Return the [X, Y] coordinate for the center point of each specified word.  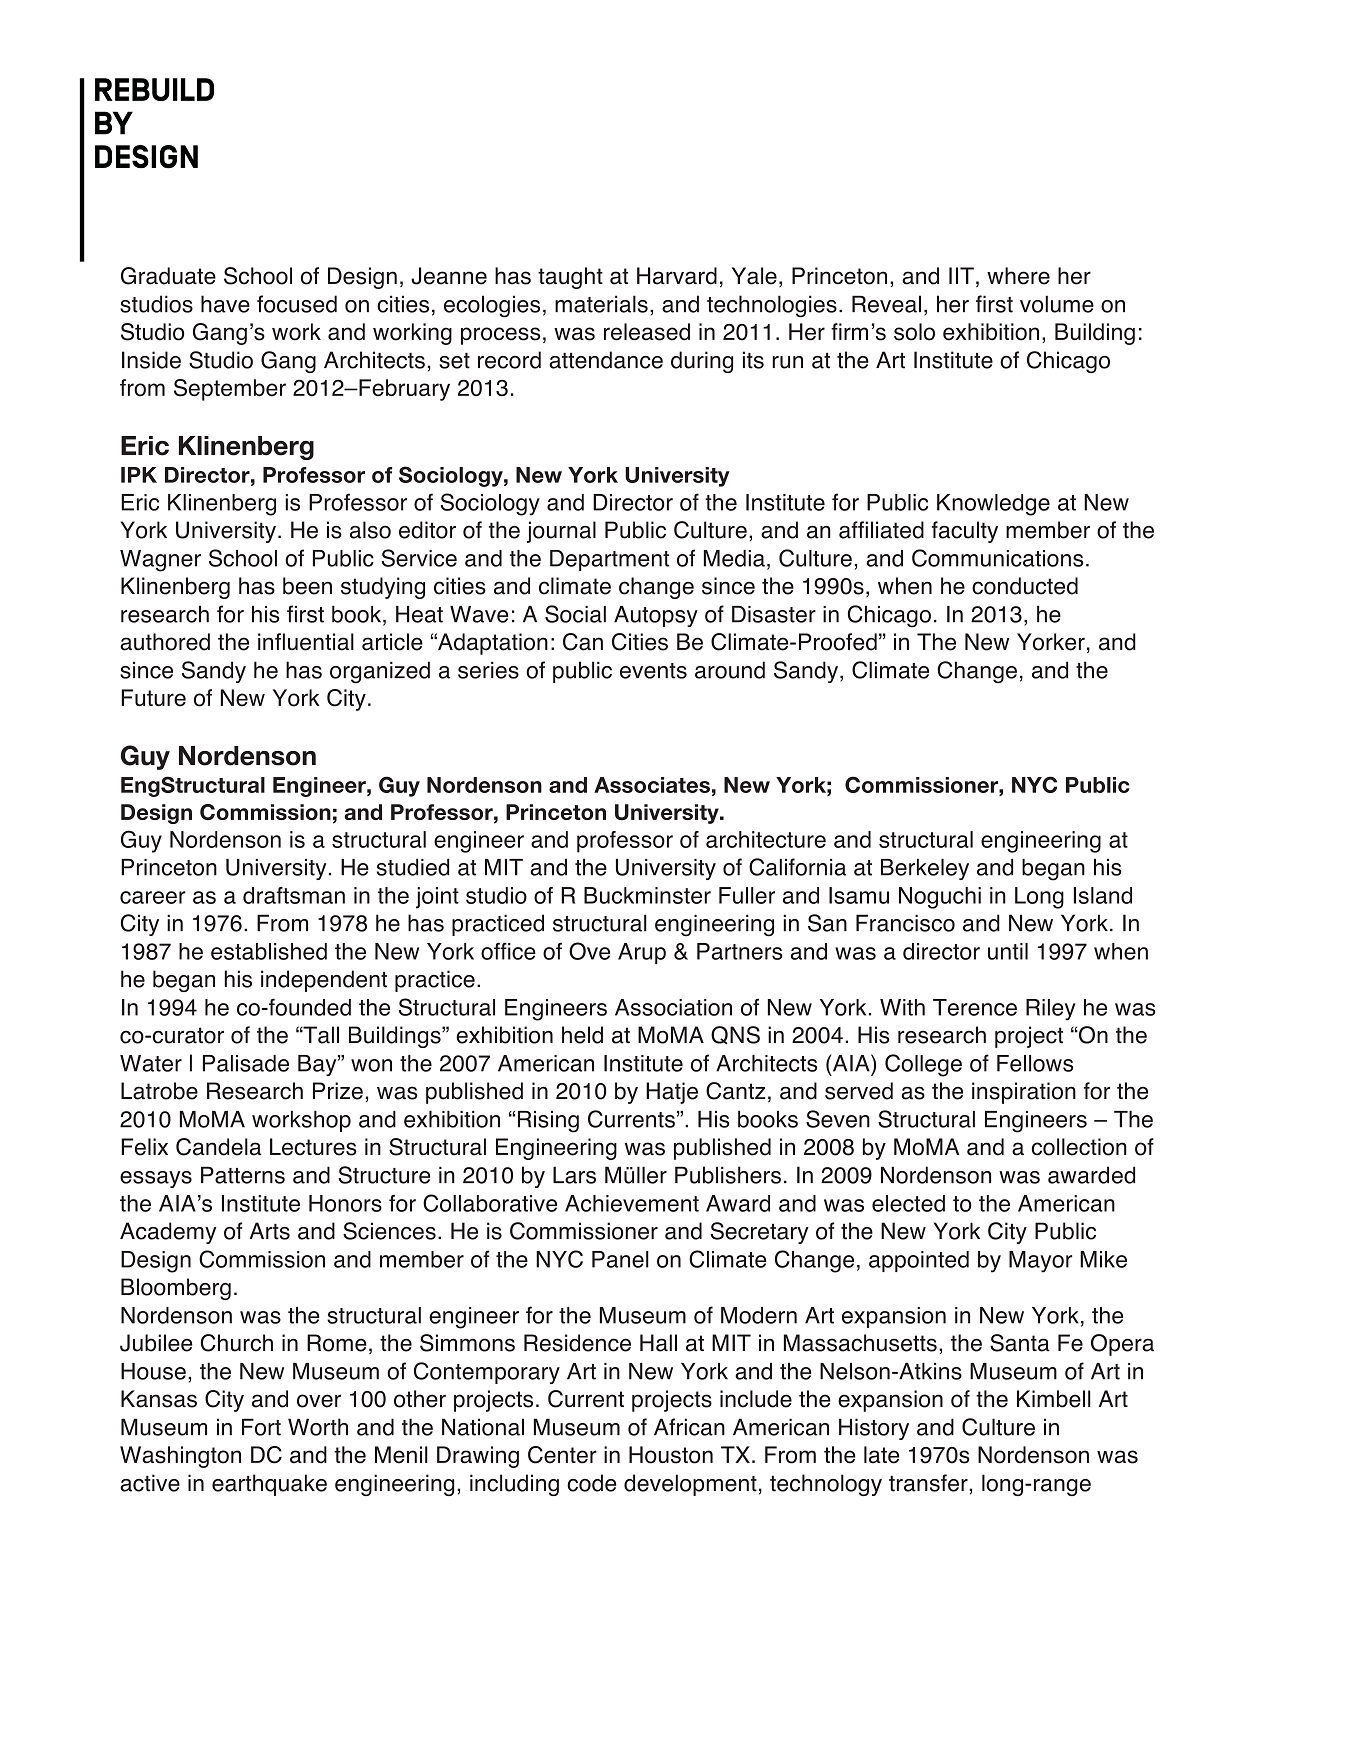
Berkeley [925, 869]
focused [297, 304]
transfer [929, 1483]
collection [1079, 1147]
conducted [1025, 586]
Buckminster [647, 895]
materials [601, 304]
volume [1057, 304]
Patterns [243, 1175]
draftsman [294, 895]
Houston [671, 1455]
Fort [261, 1427]
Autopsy [656, 616]
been [307, 586]
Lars [574, 1175]
